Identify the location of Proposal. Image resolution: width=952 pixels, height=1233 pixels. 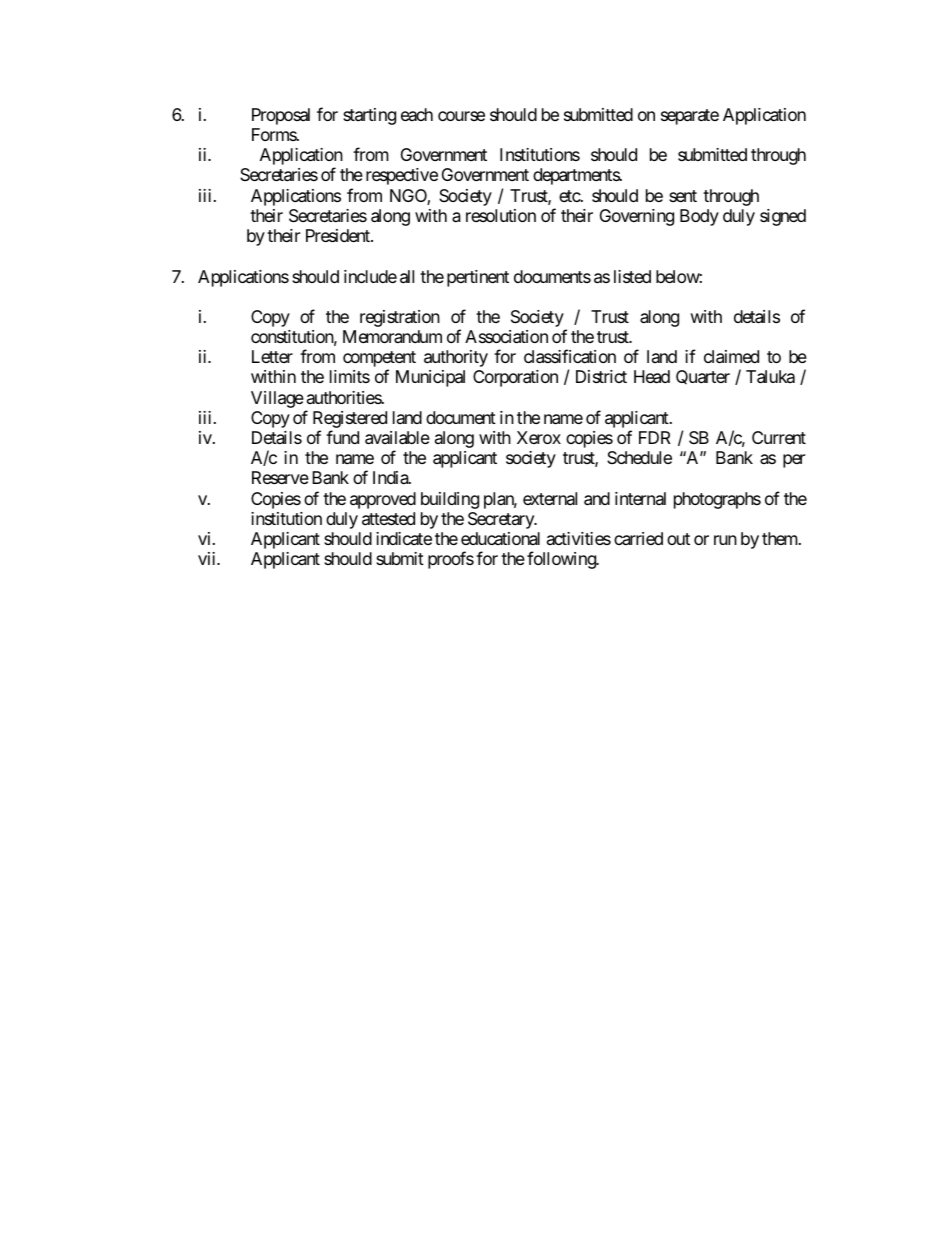
(281, 116).
